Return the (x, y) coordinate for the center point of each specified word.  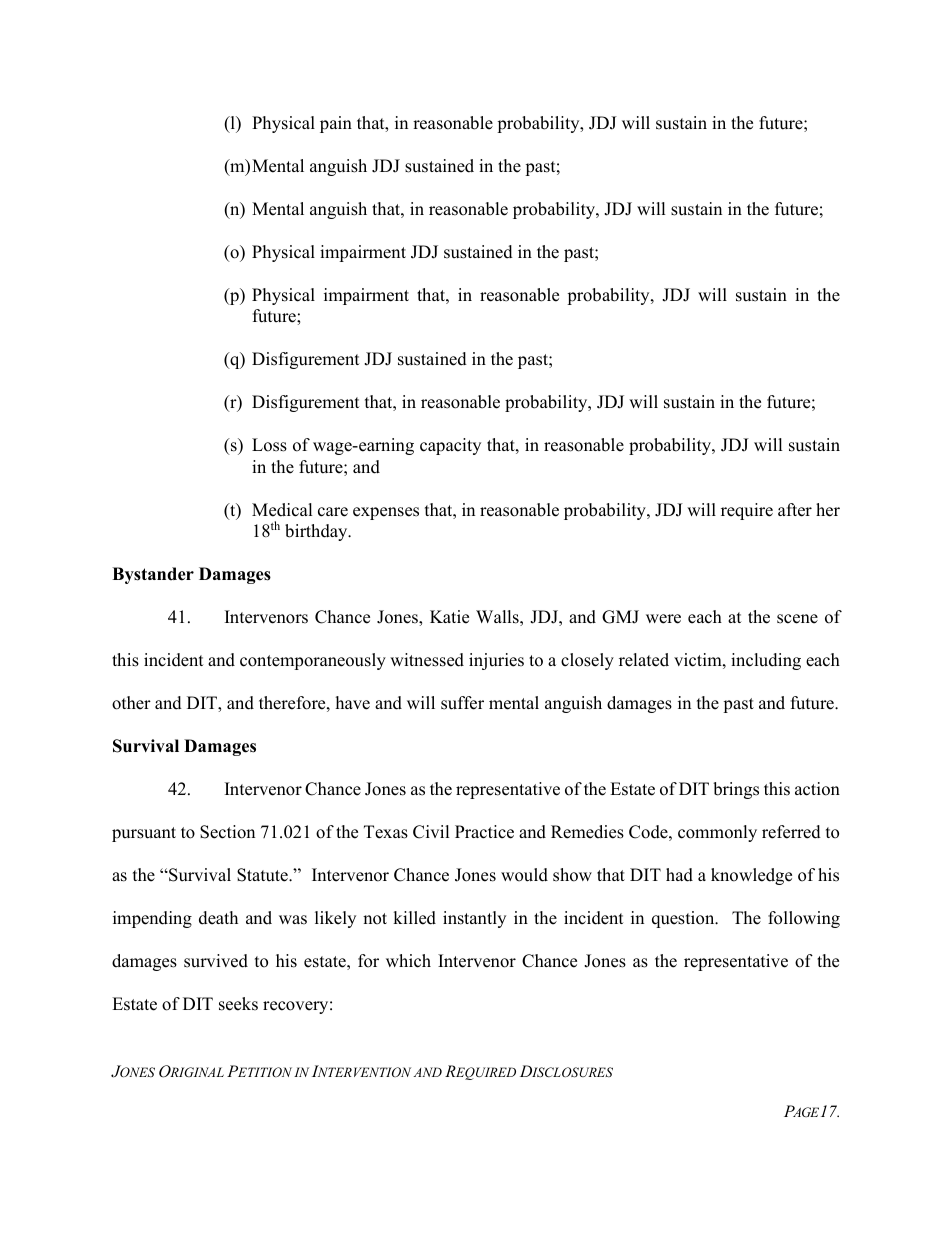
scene (797, 619)
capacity (450, 446)
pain (336, 124)
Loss (269, 445)
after (795, 510)
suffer (462, 703)
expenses (386, 513)
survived (216, 961)
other (131, 703)
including (766, 661)
